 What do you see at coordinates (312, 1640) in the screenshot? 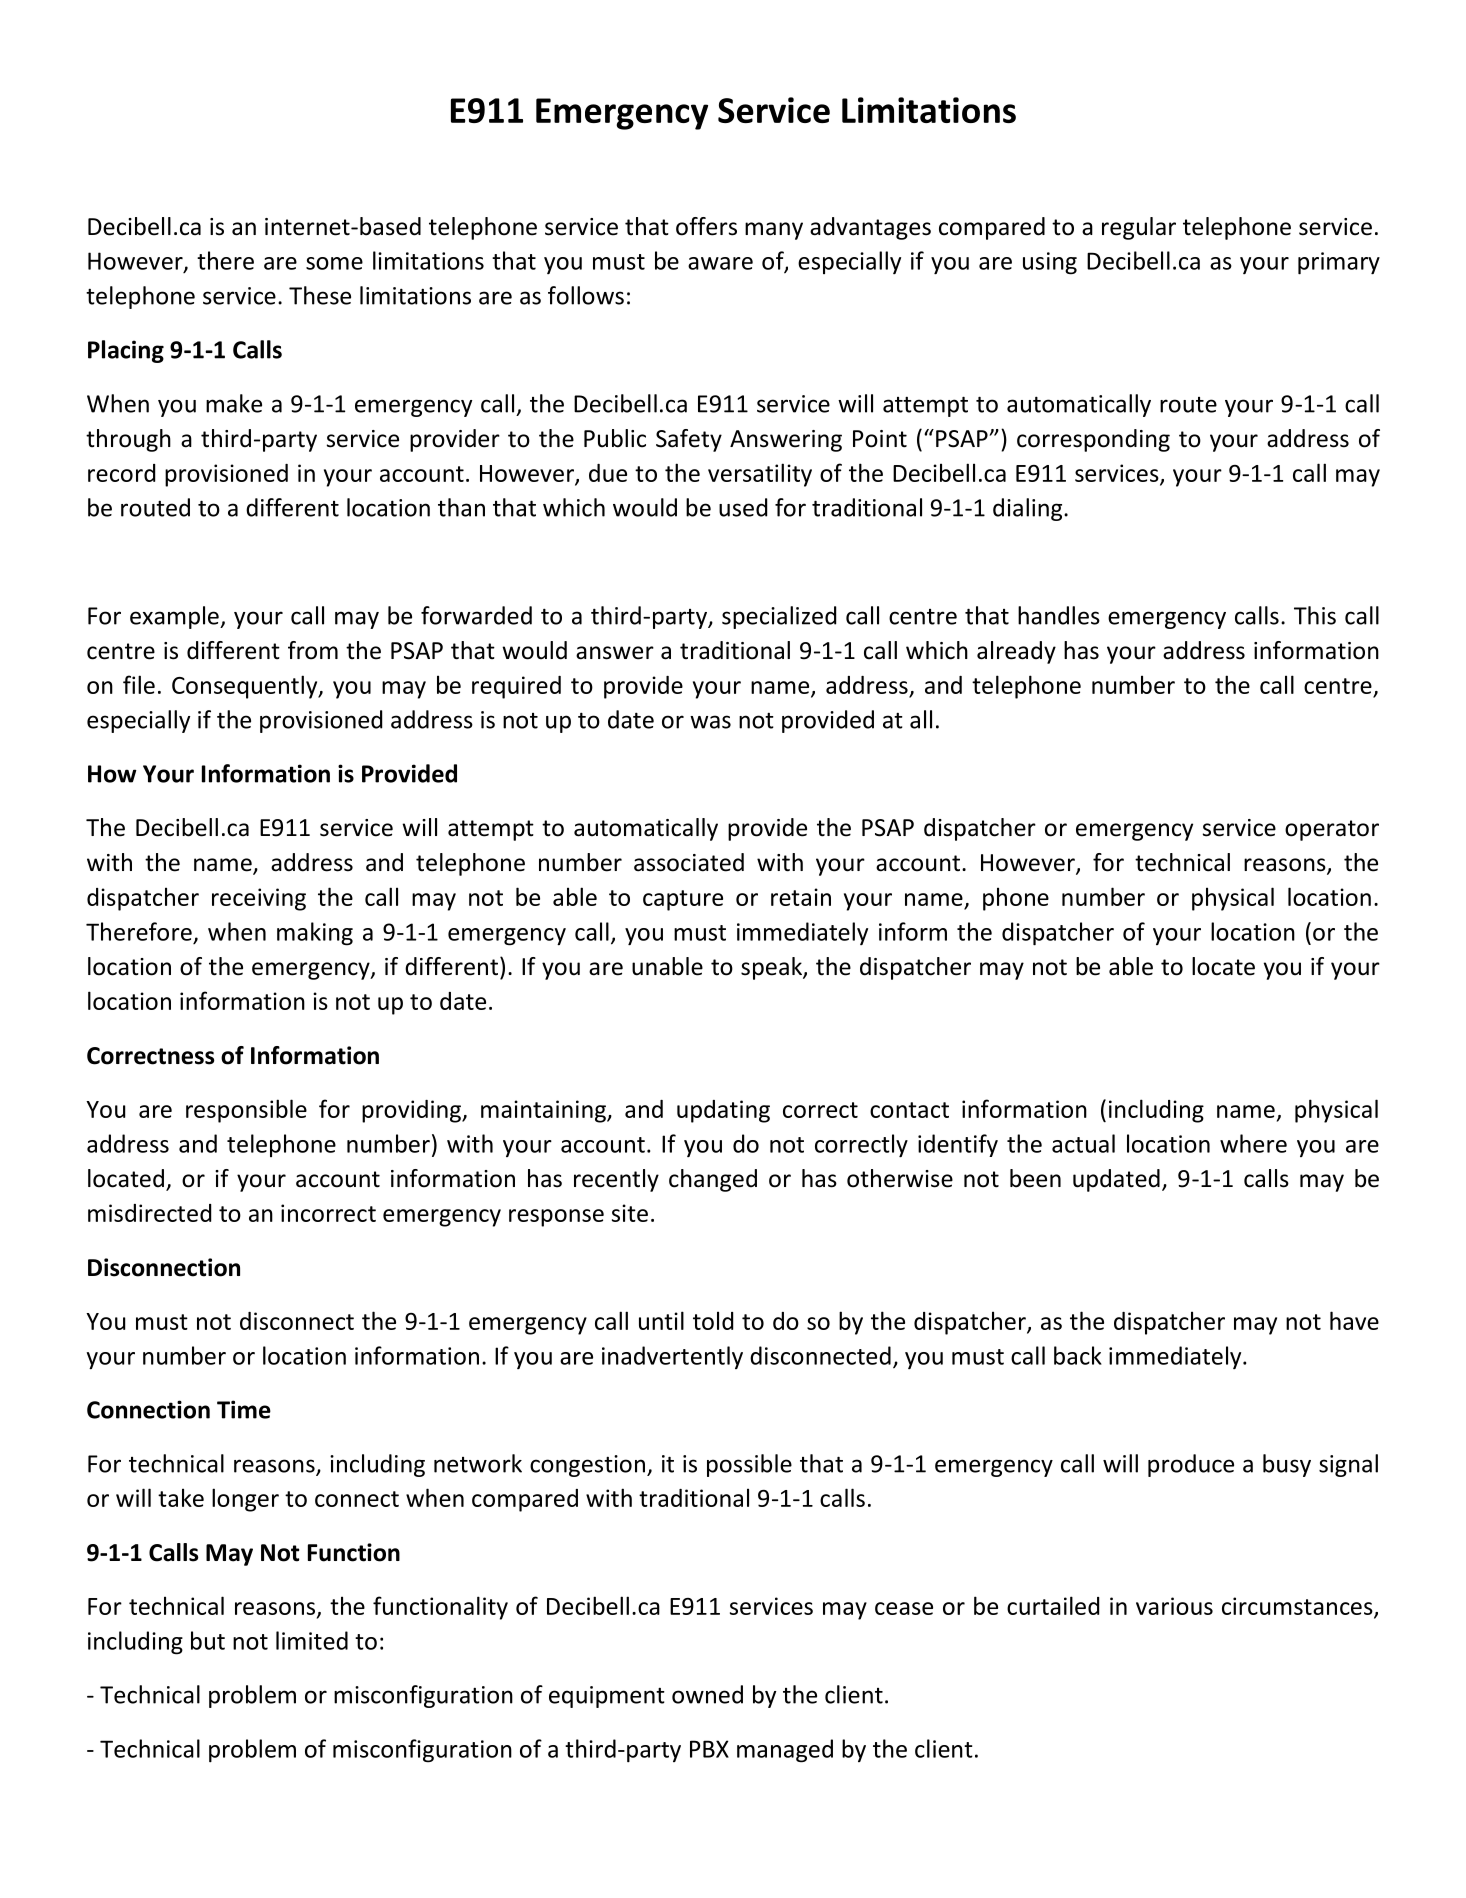
I see `limited` at bounding box center [312, 1640].
